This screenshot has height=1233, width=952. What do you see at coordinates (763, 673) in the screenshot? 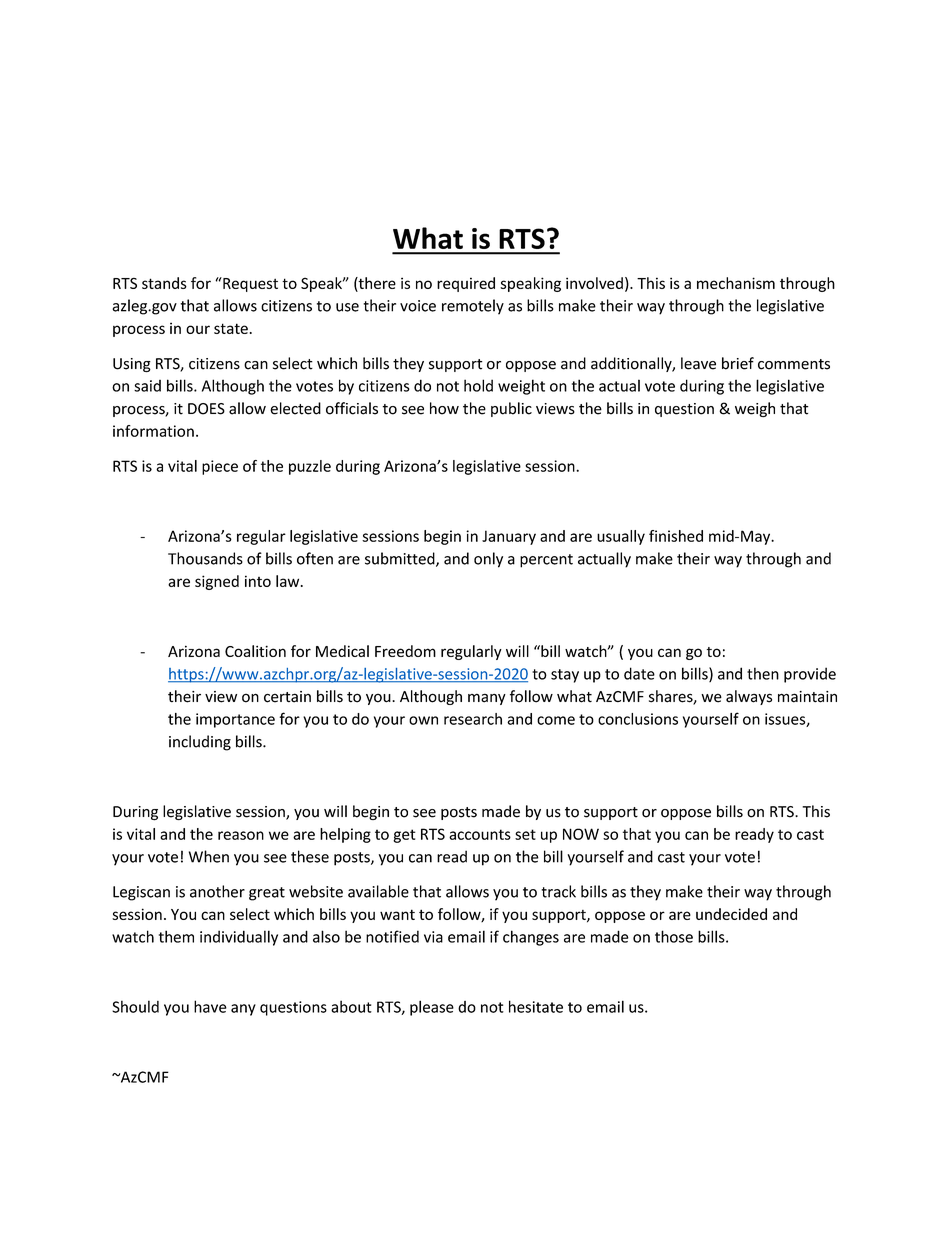
I see `then` at bounding box center [763, 673].
